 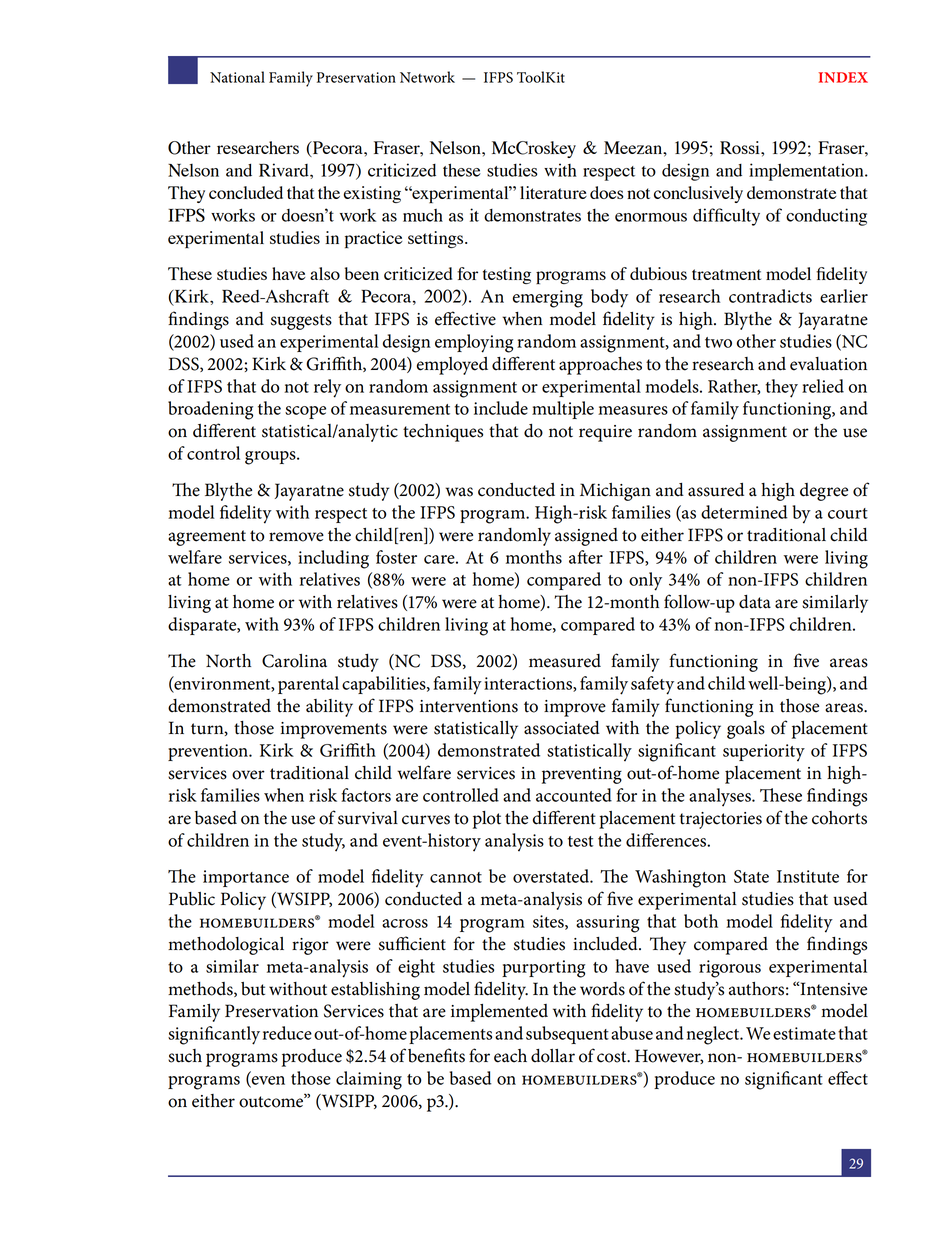 I want to click on employing, so click(x=474, y=343).
